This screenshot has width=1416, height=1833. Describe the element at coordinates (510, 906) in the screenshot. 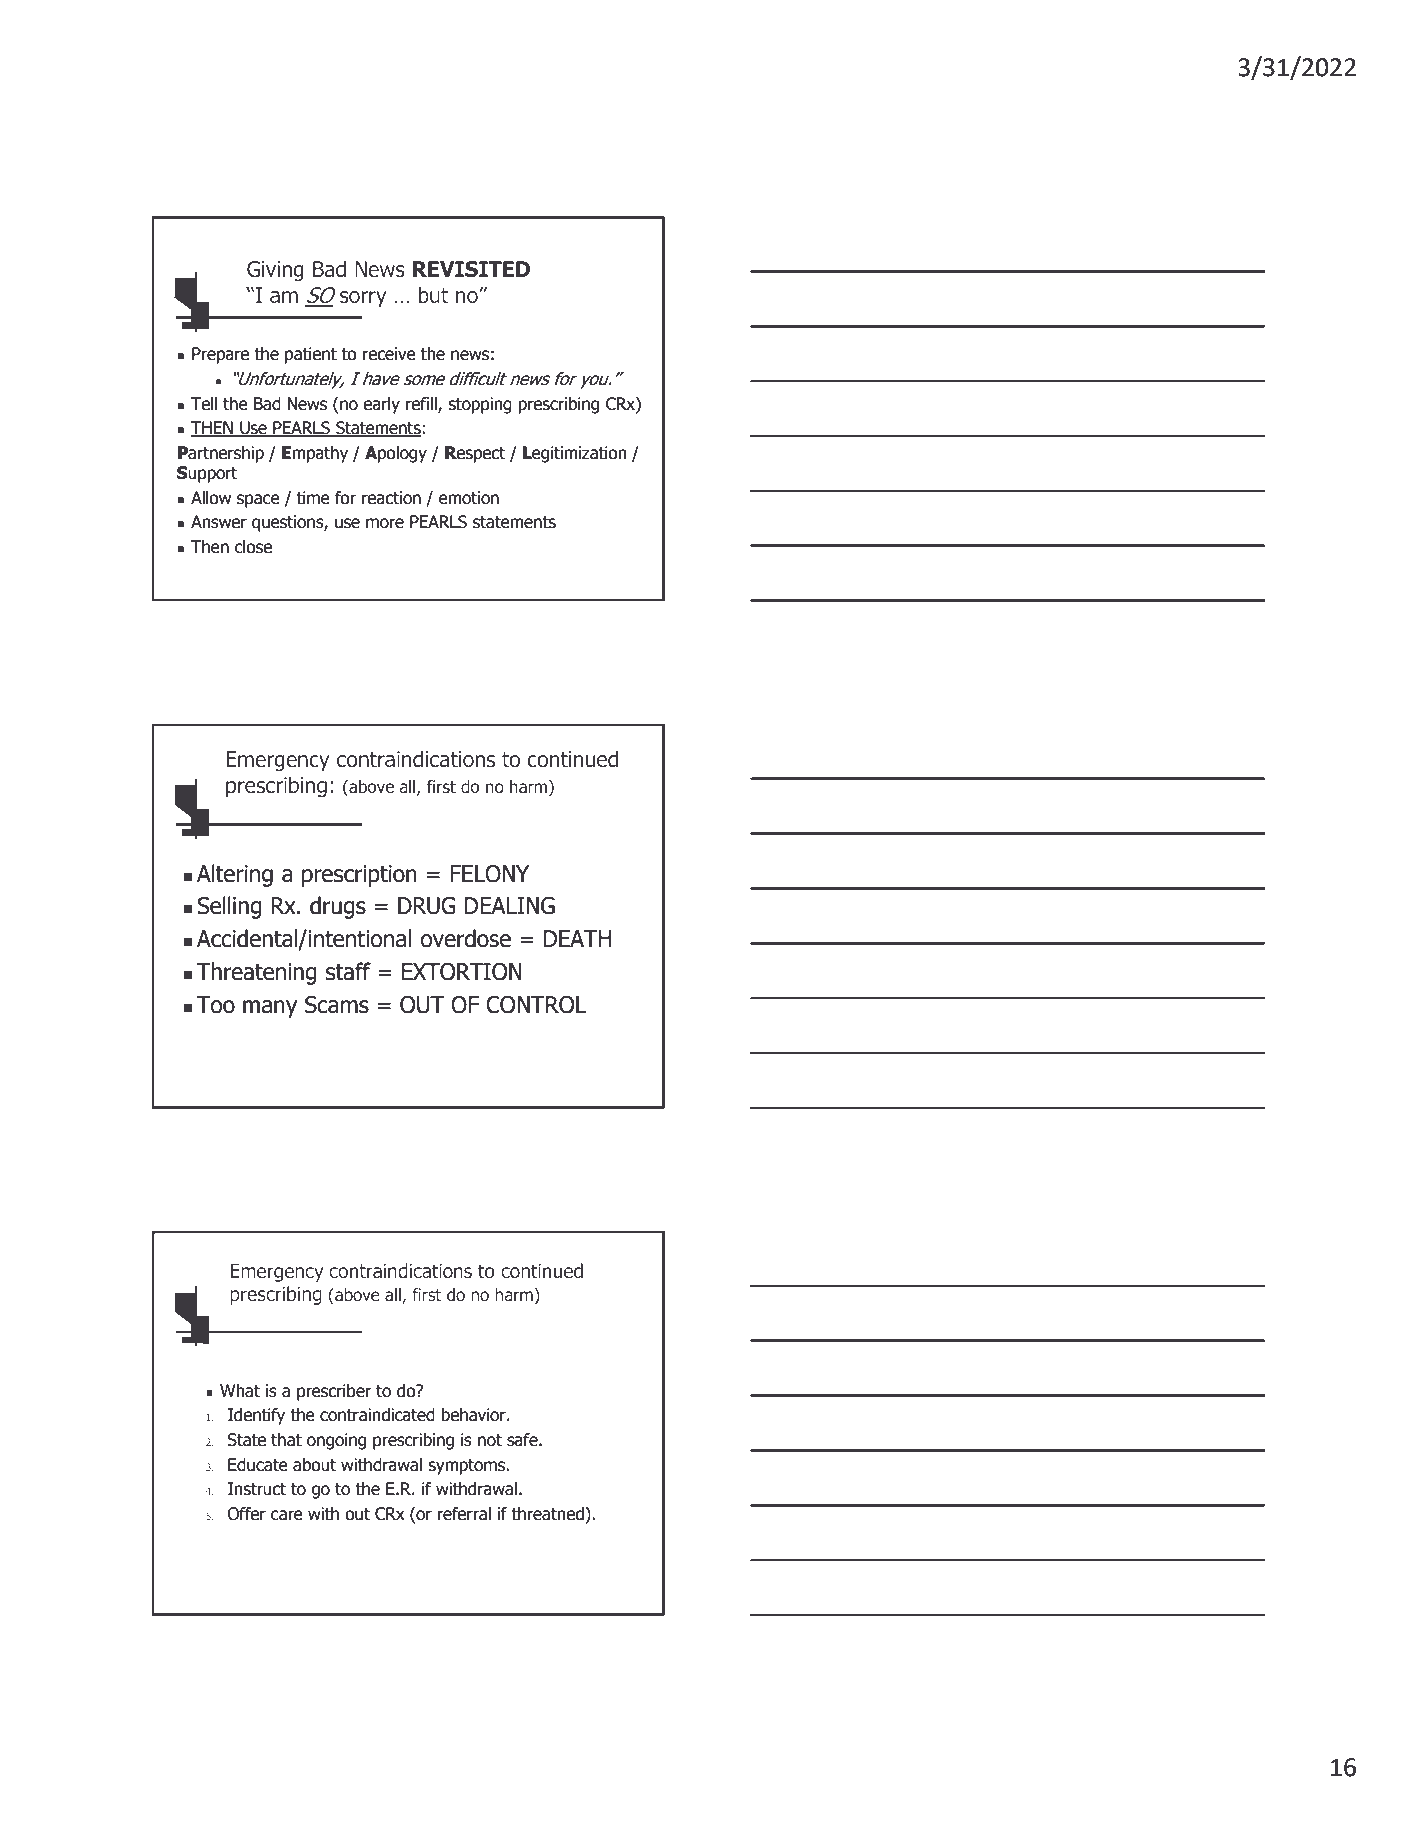

I see `DEALING` at that location.
